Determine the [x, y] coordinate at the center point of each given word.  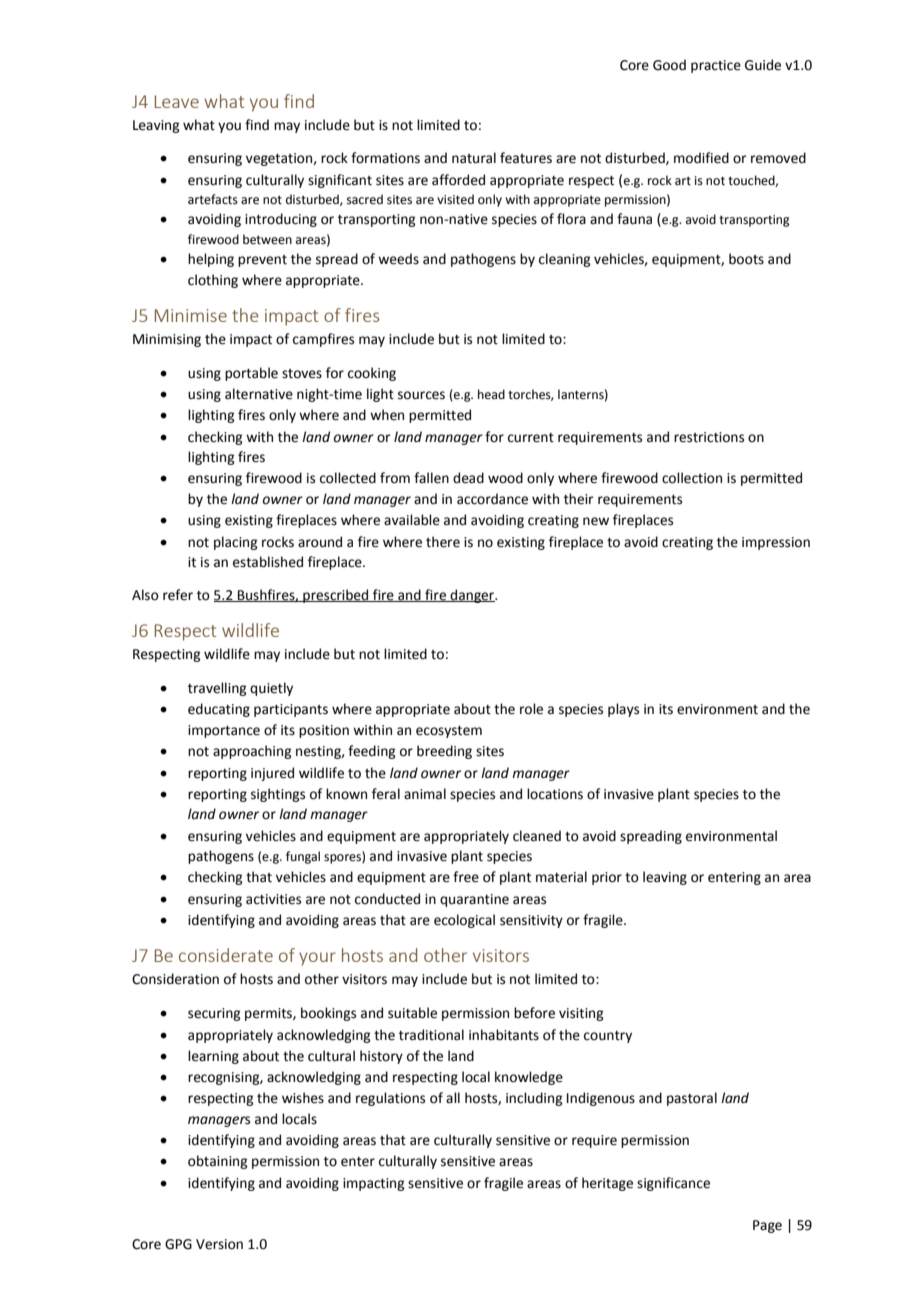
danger [472, 596]
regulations [390, 1099]
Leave [177, 101]
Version [219, 1244]
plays [623, 710]
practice [716, 66]
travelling [217, 689]
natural [474, 158]
